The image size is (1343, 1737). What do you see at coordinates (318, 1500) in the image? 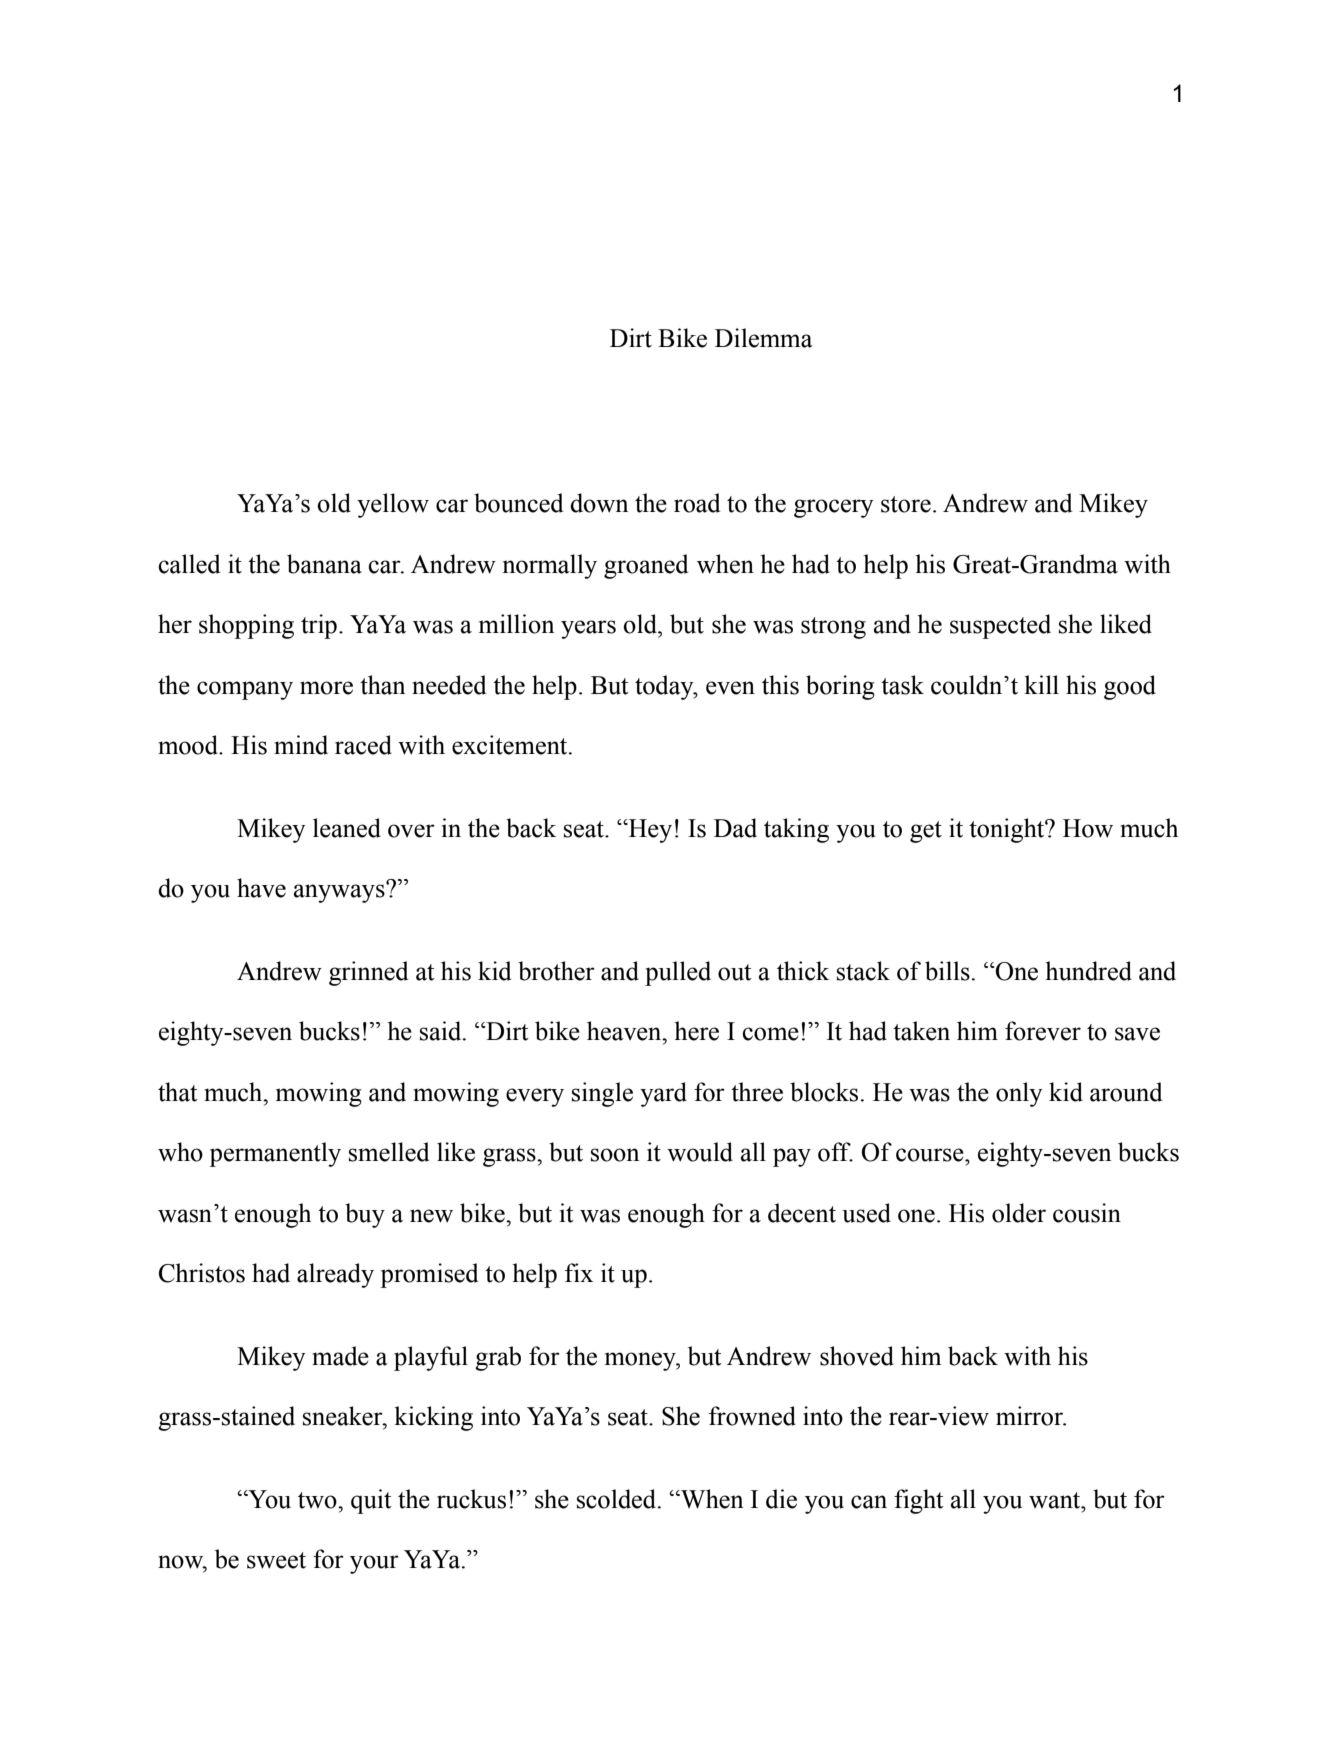
I see `two` at bounding box center [318, 1500].
